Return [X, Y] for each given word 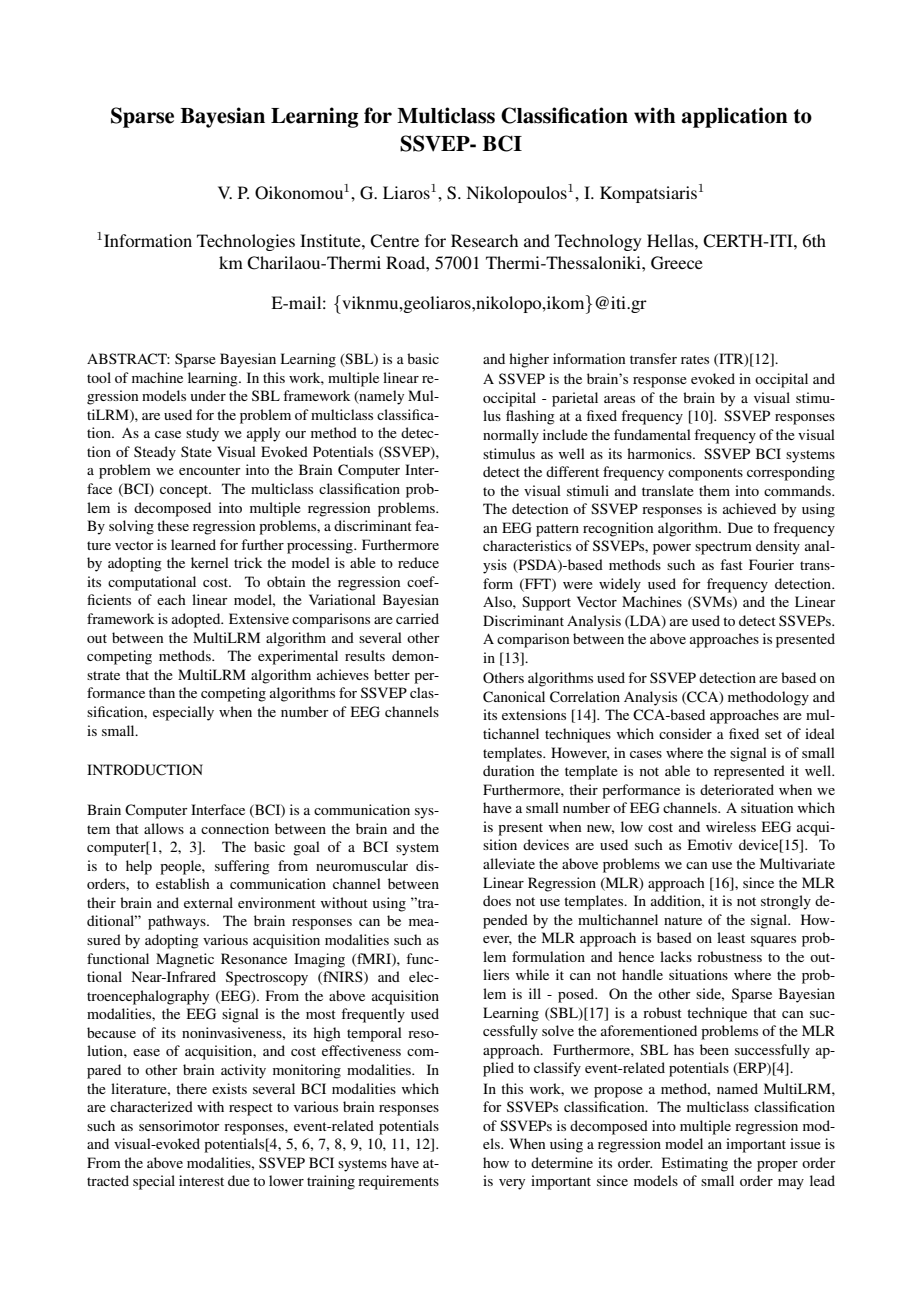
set [773, 734]
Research [484, 240]
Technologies [246, 242]
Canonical [514, 697]
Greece [677, 263]
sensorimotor [179, 1125]
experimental [298, 657]
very [512, 1184]
